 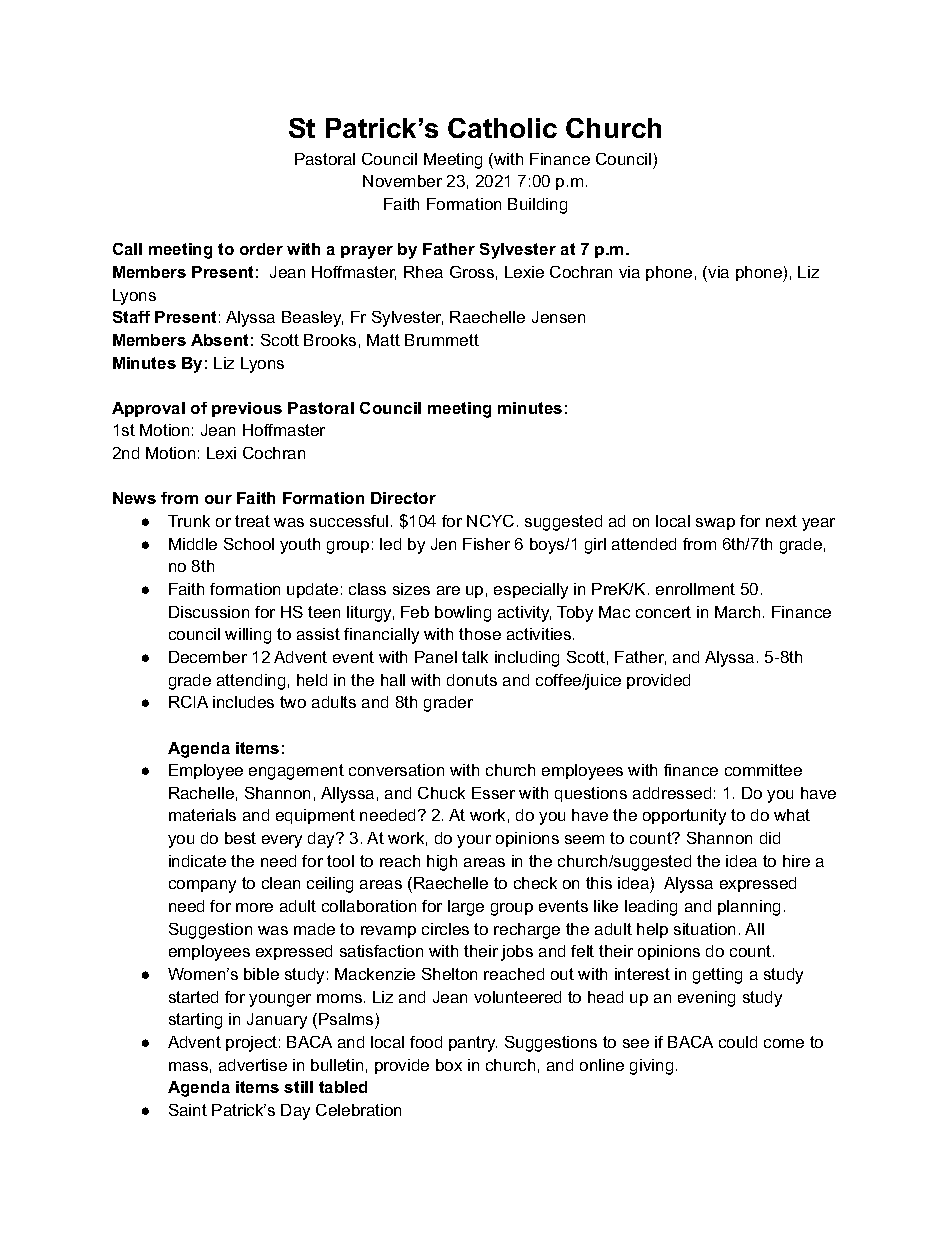 What do you see at coordinates (537, 206) in the image?
I see `Building` at bounding box center [537, 206].
